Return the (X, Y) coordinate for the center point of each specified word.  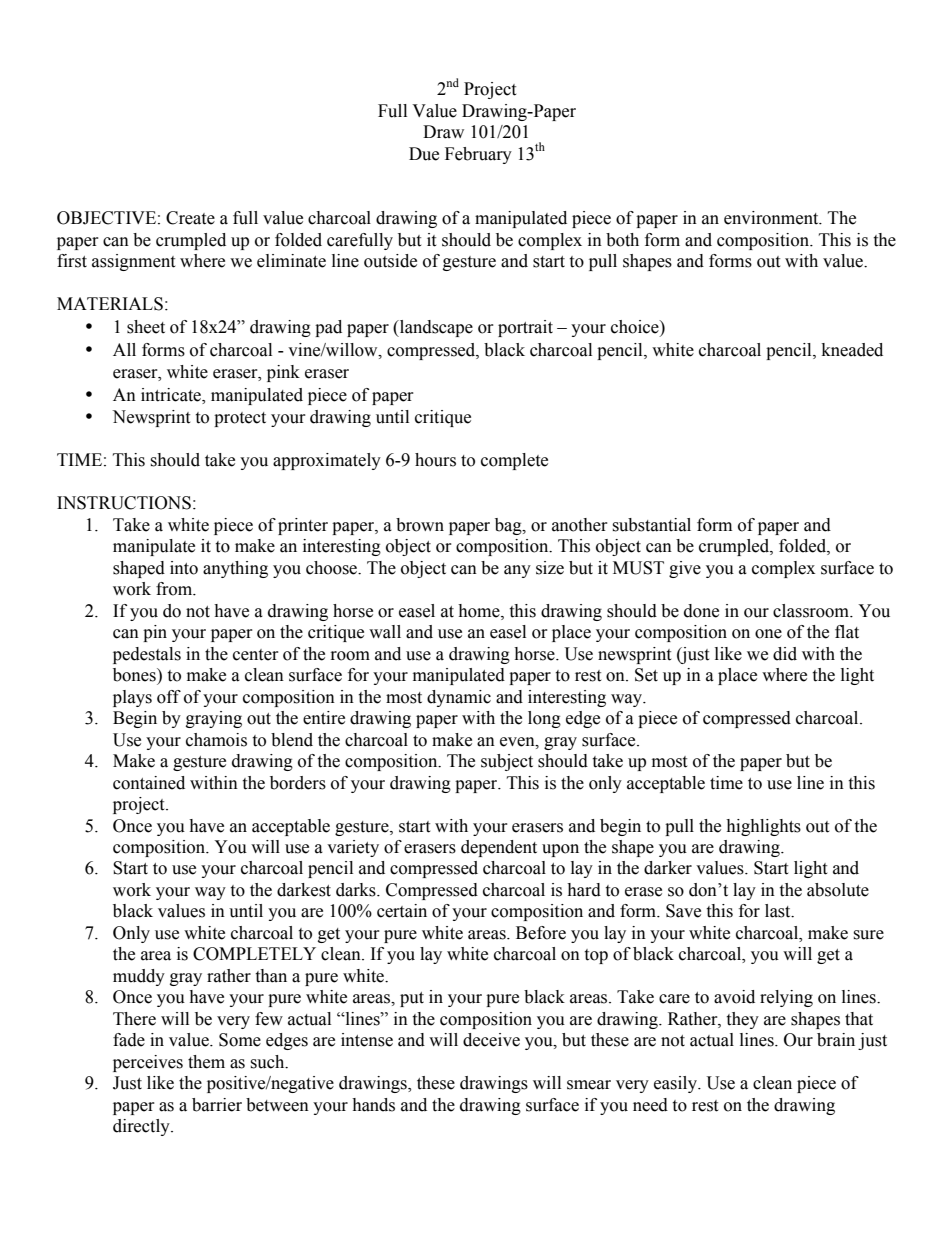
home (480, 611)
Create (190, 218)
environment (772, 218)
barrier (217, 1105)
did (785, 654)
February (478, 155)
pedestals (147, 655)
